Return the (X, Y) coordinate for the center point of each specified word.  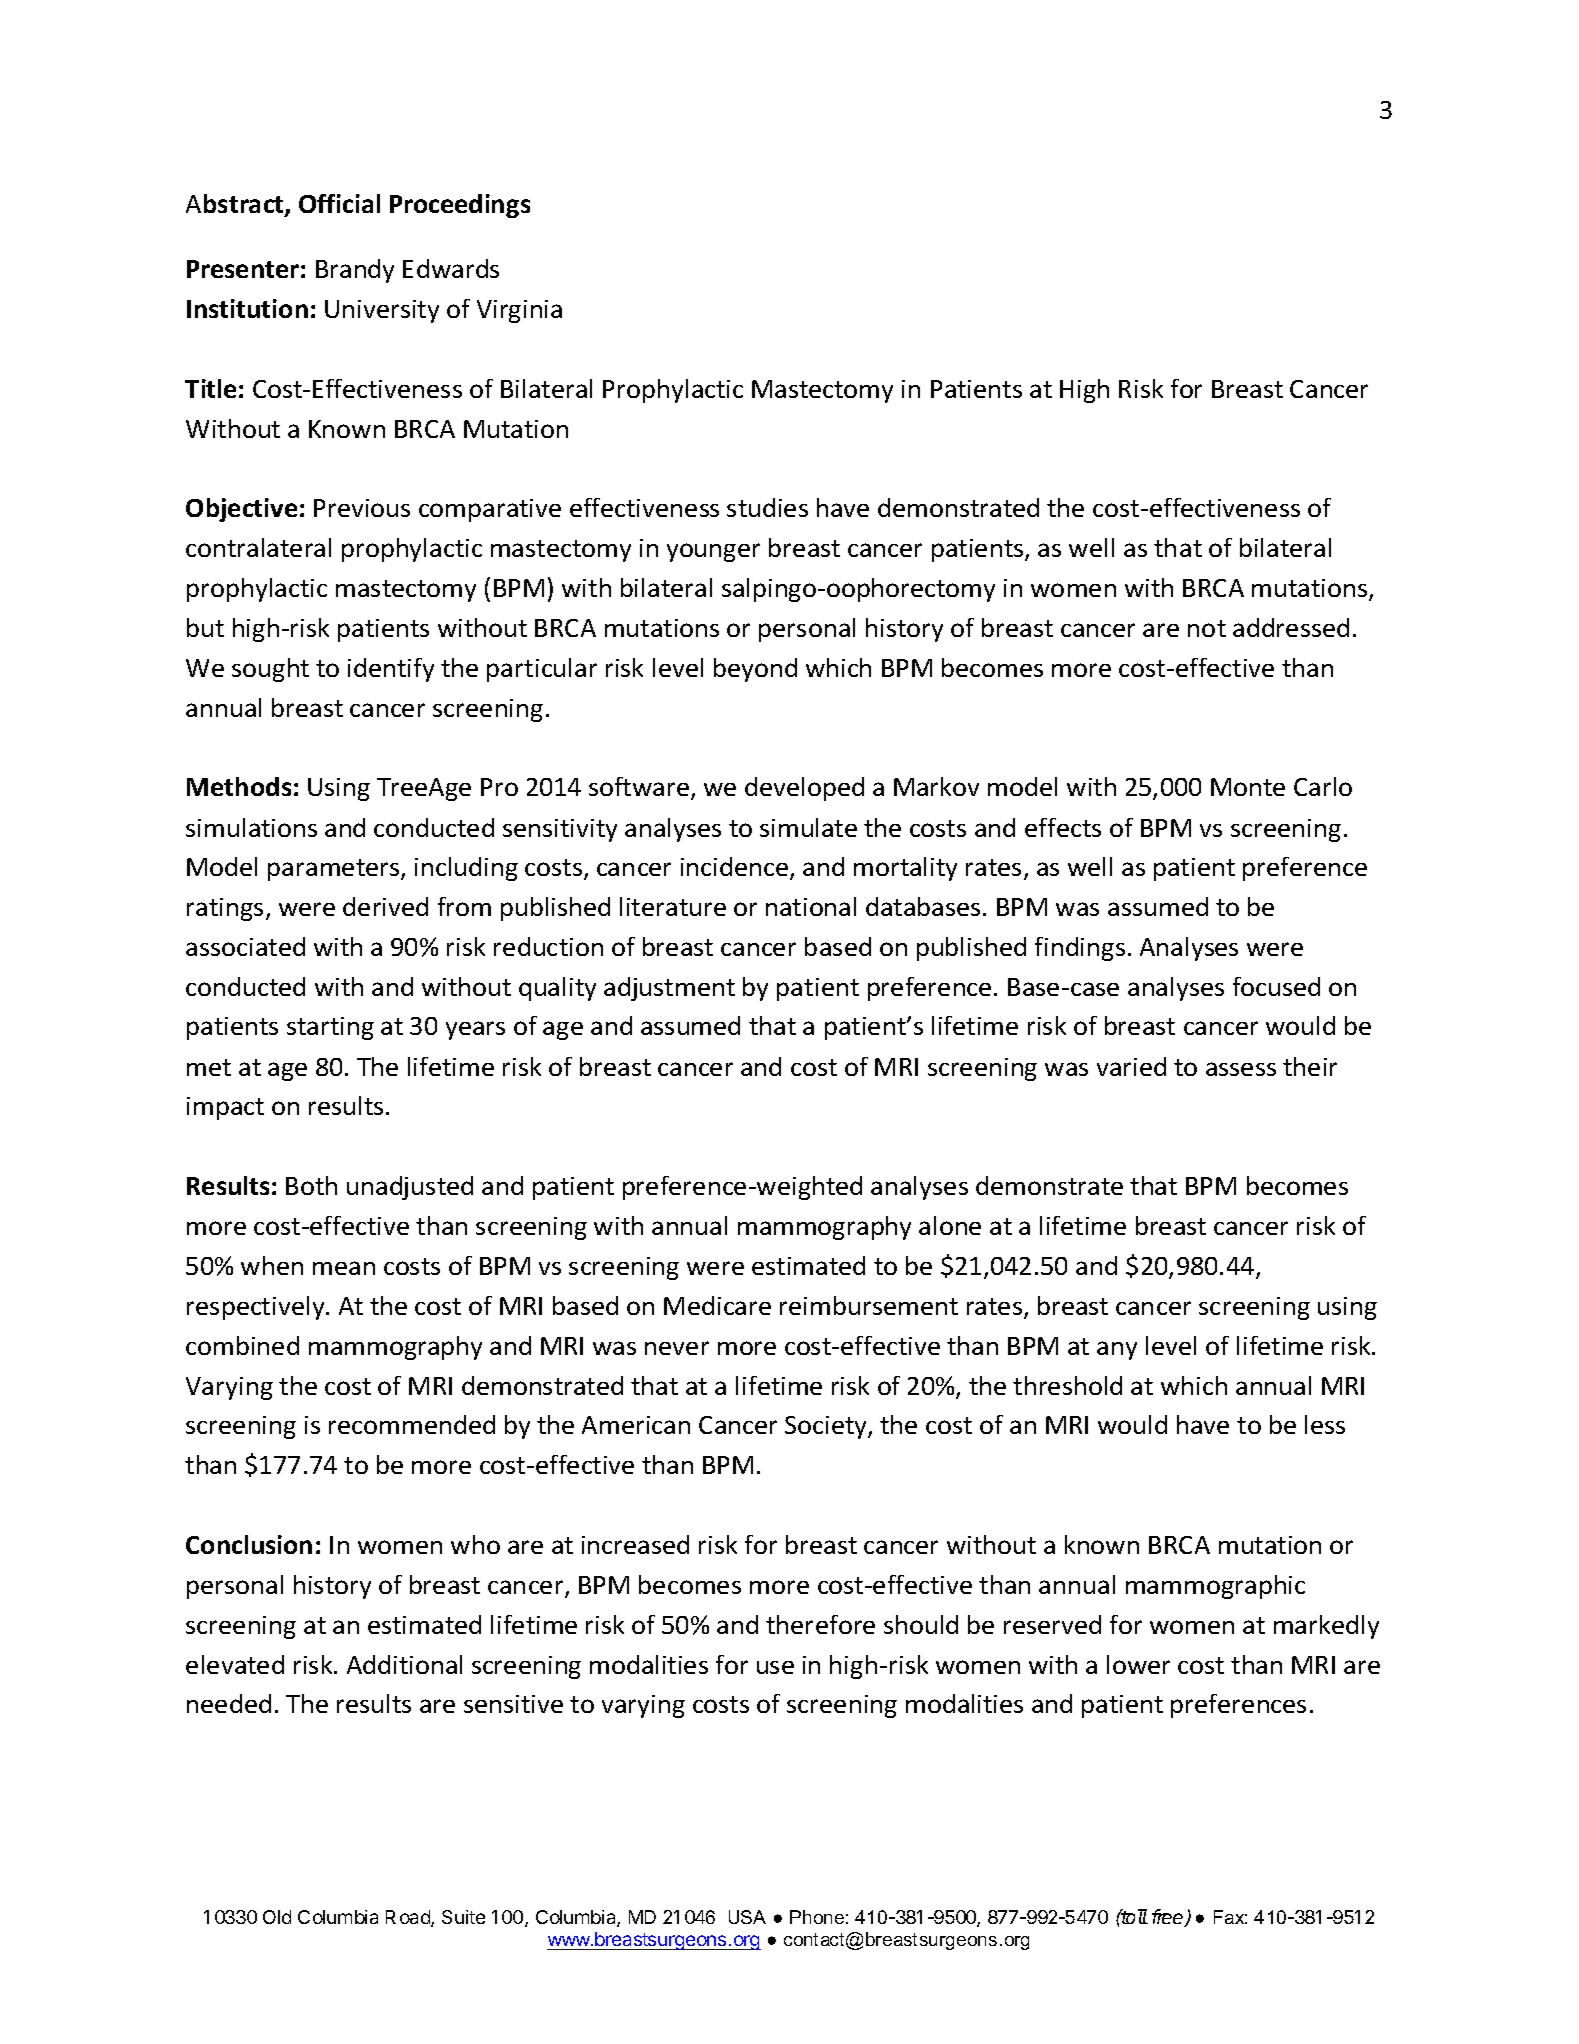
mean (344, 1268)
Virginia (519, 311)
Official (339, 203)
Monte (1248, 787)
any (1117, 1350)
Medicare (717, 1305)
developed (804, 789)
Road (409, 1918)
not (1207, 628)
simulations (251, 827)
